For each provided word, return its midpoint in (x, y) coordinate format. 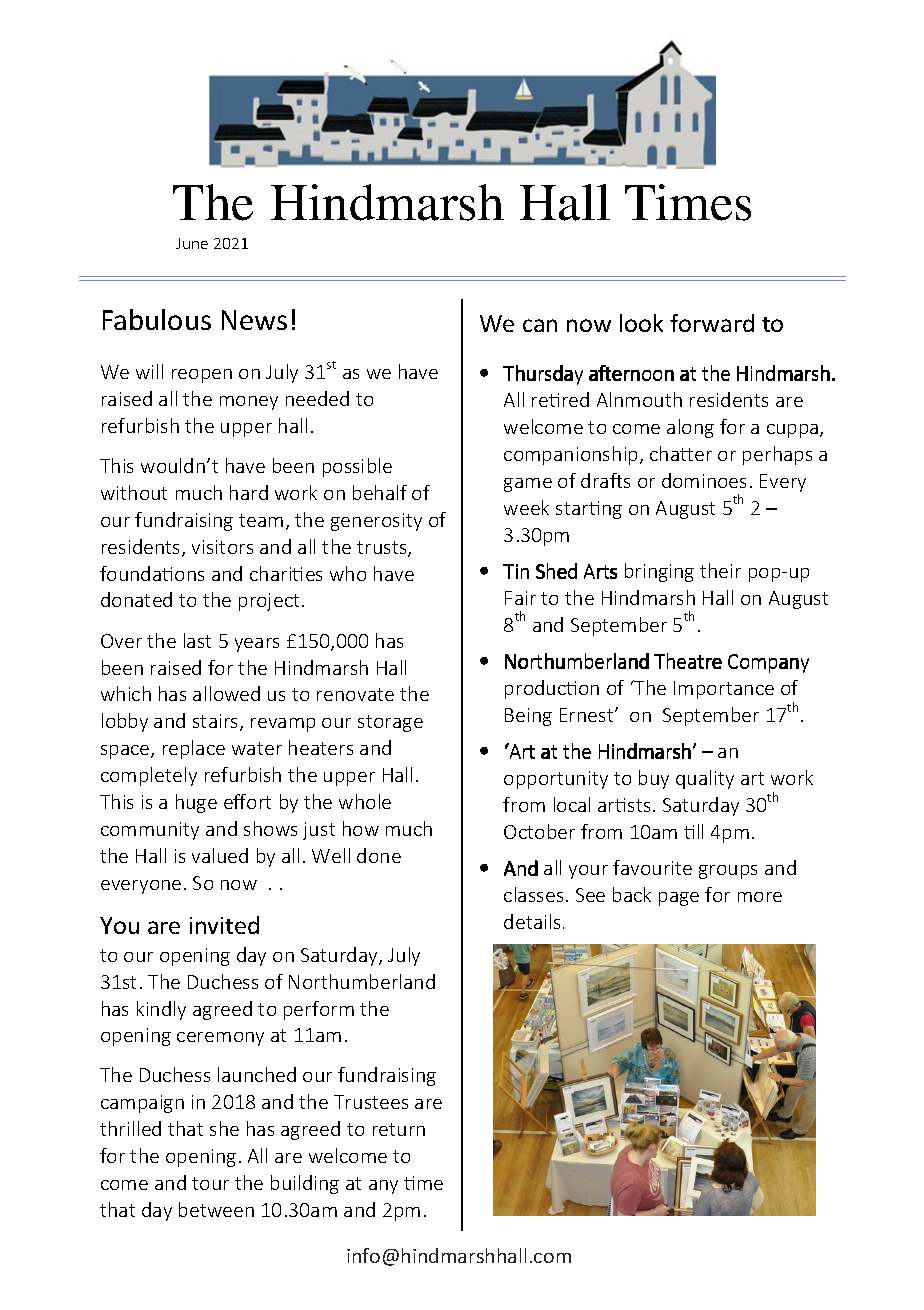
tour (210, 1183)
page (679, 899)
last (197, 640)
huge (196, 803)
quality (705, 779)
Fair (520, 598)
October (539, 831)
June (192, 243)
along (690, 428)
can (540, 325)
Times (688, 202)
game (528, 485)
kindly (161, 1010)
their (720, 570)
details (532, 921)
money (249, 403)
